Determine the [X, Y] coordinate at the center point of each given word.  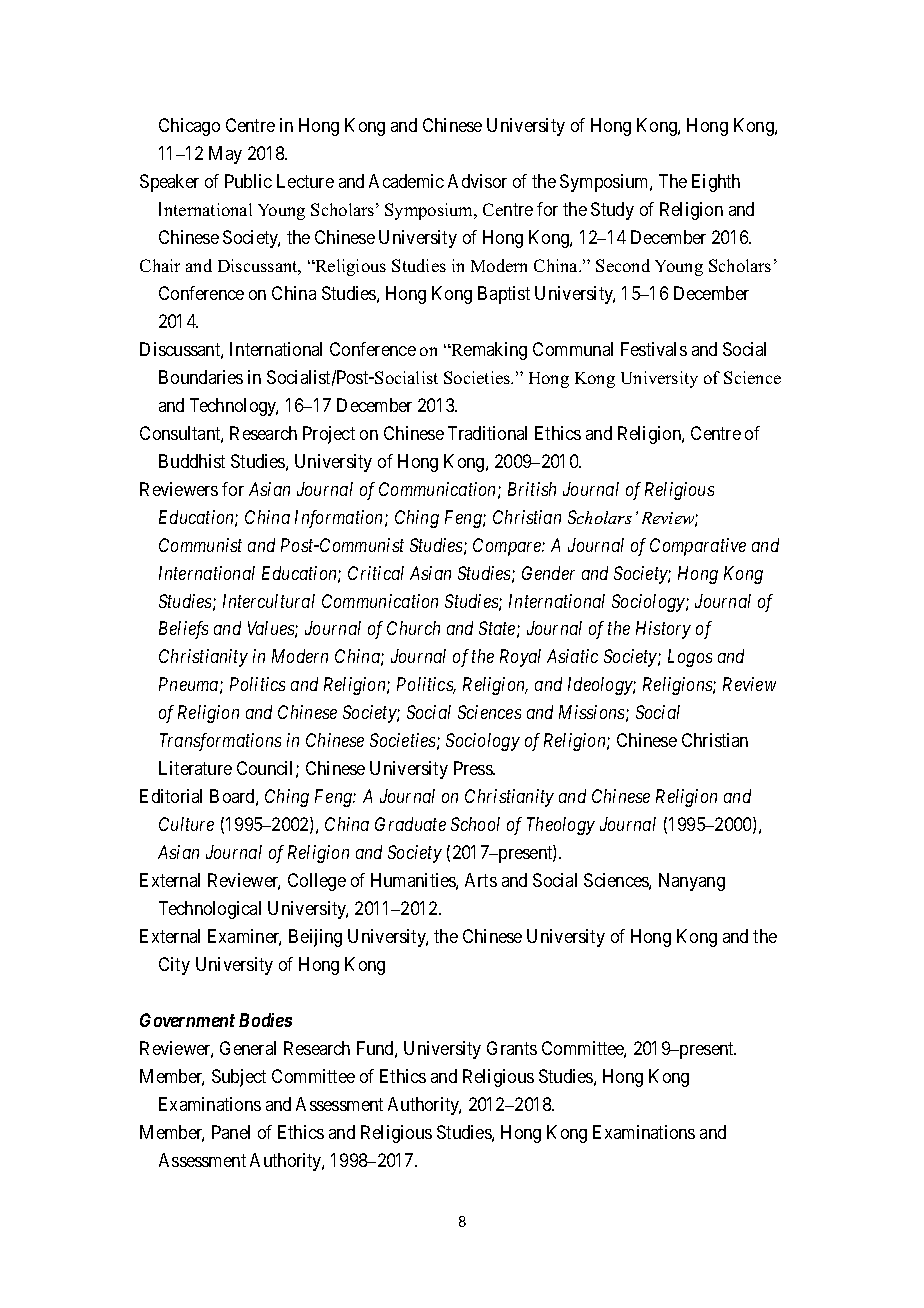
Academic [406, 181]
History [663, 630]
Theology [561, 826]
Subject [239, 1078]
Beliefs [183, 630]
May [225, 155]
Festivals [654, 349]
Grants [512, 1048]
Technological [210, 910]
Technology [234, 407]
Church [413, 628]
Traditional [487, 433]
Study [612, 211]
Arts [481, 880]
